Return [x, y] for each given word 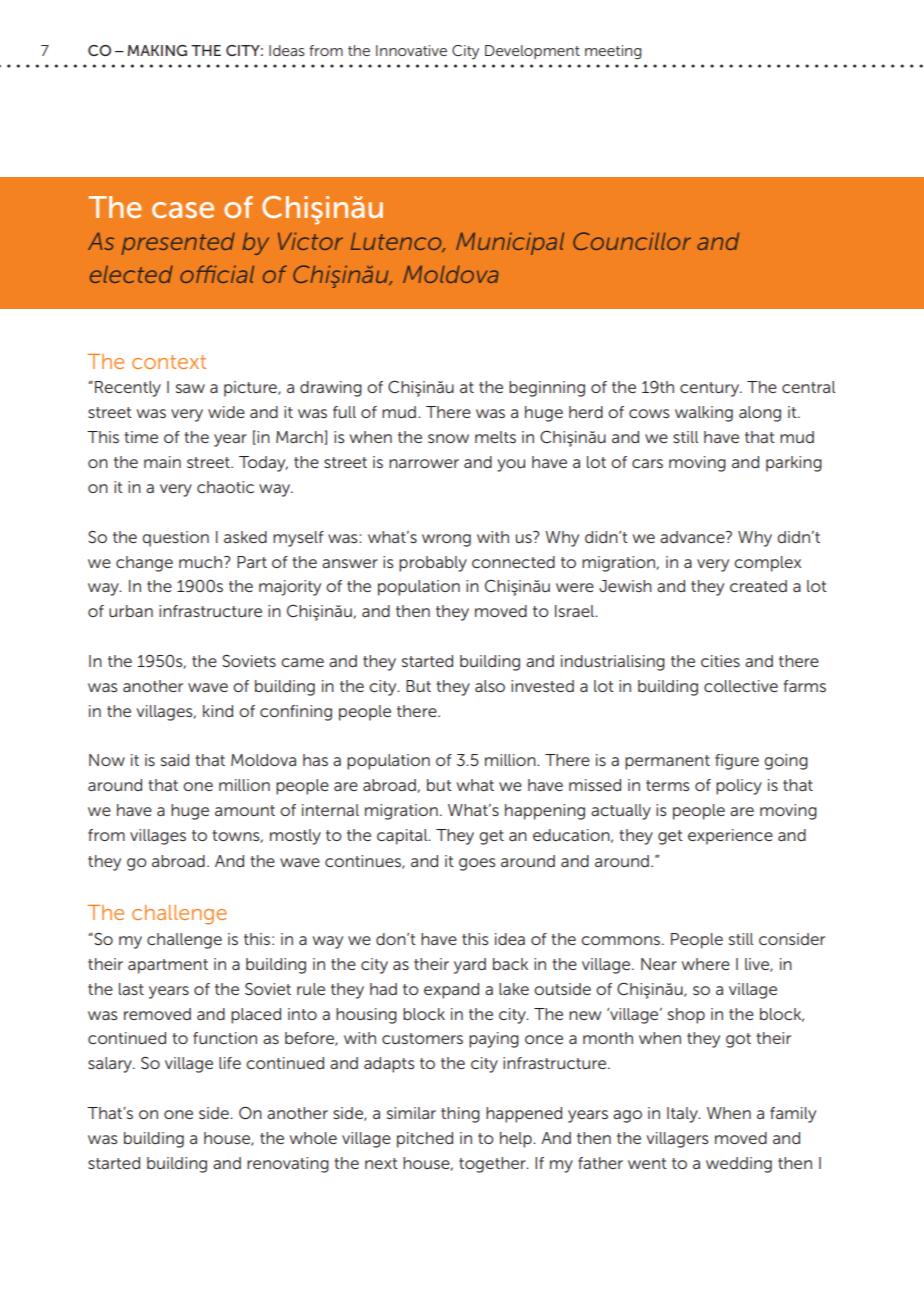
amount [245, 810]
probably [433, 564]
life [230, 1063]
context [169, 362]
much [202, 562]
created [758, 586]
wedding [739, 1165]
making [157, 50]
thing [460, 1115]
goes [477, 864]
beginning [547, 389]
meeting [613, 52]
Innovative [411, 50]
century [711, 389]
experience [730, 837]
